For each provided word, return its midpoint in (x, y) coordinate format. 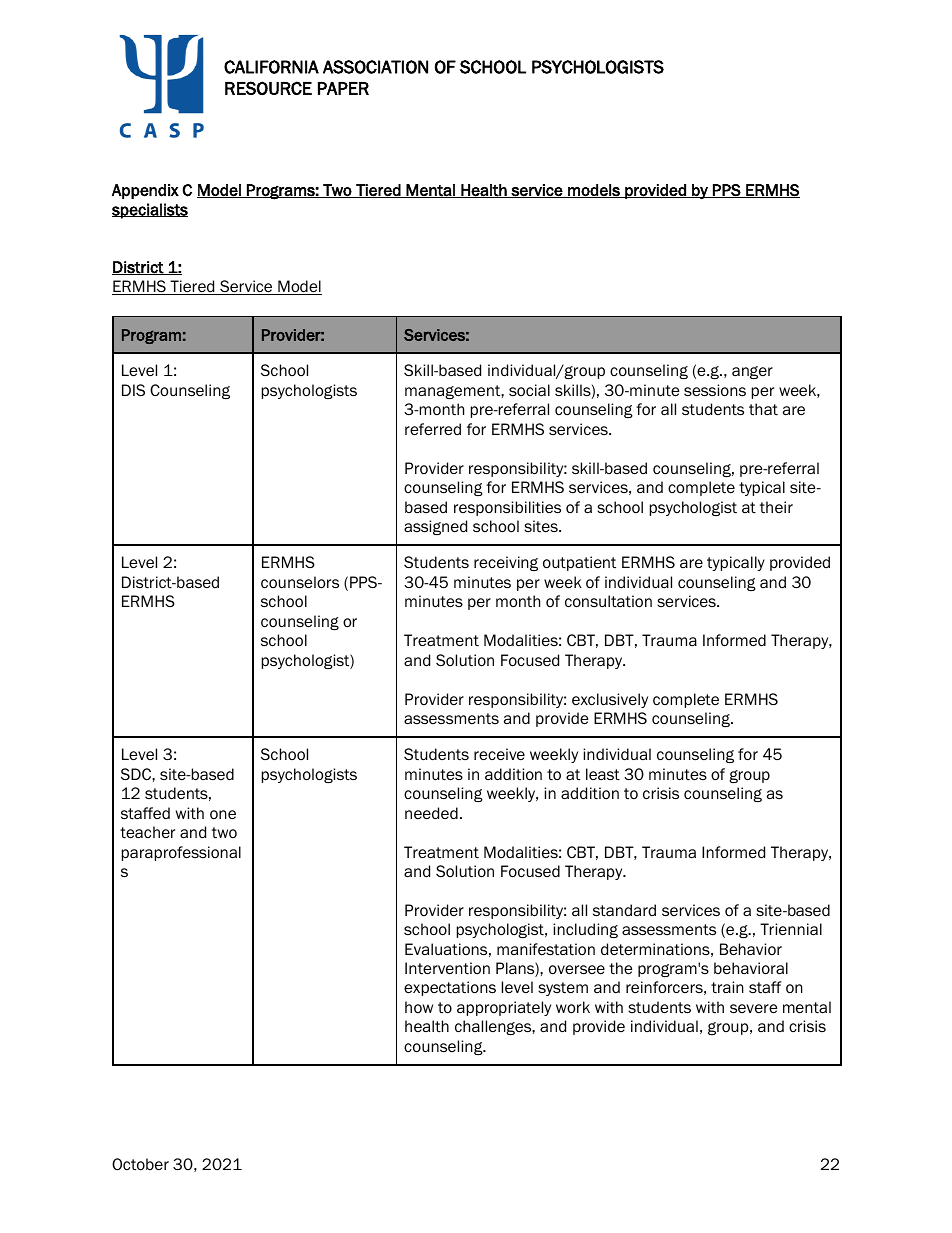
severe (753, 1009)
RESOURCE (268, 88)
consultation (608, 601)
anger (752, 372)
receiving (506, 563)
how (419, 1007)
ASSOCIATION (375, 67)
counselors (300, 582)
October (140, 1164)
